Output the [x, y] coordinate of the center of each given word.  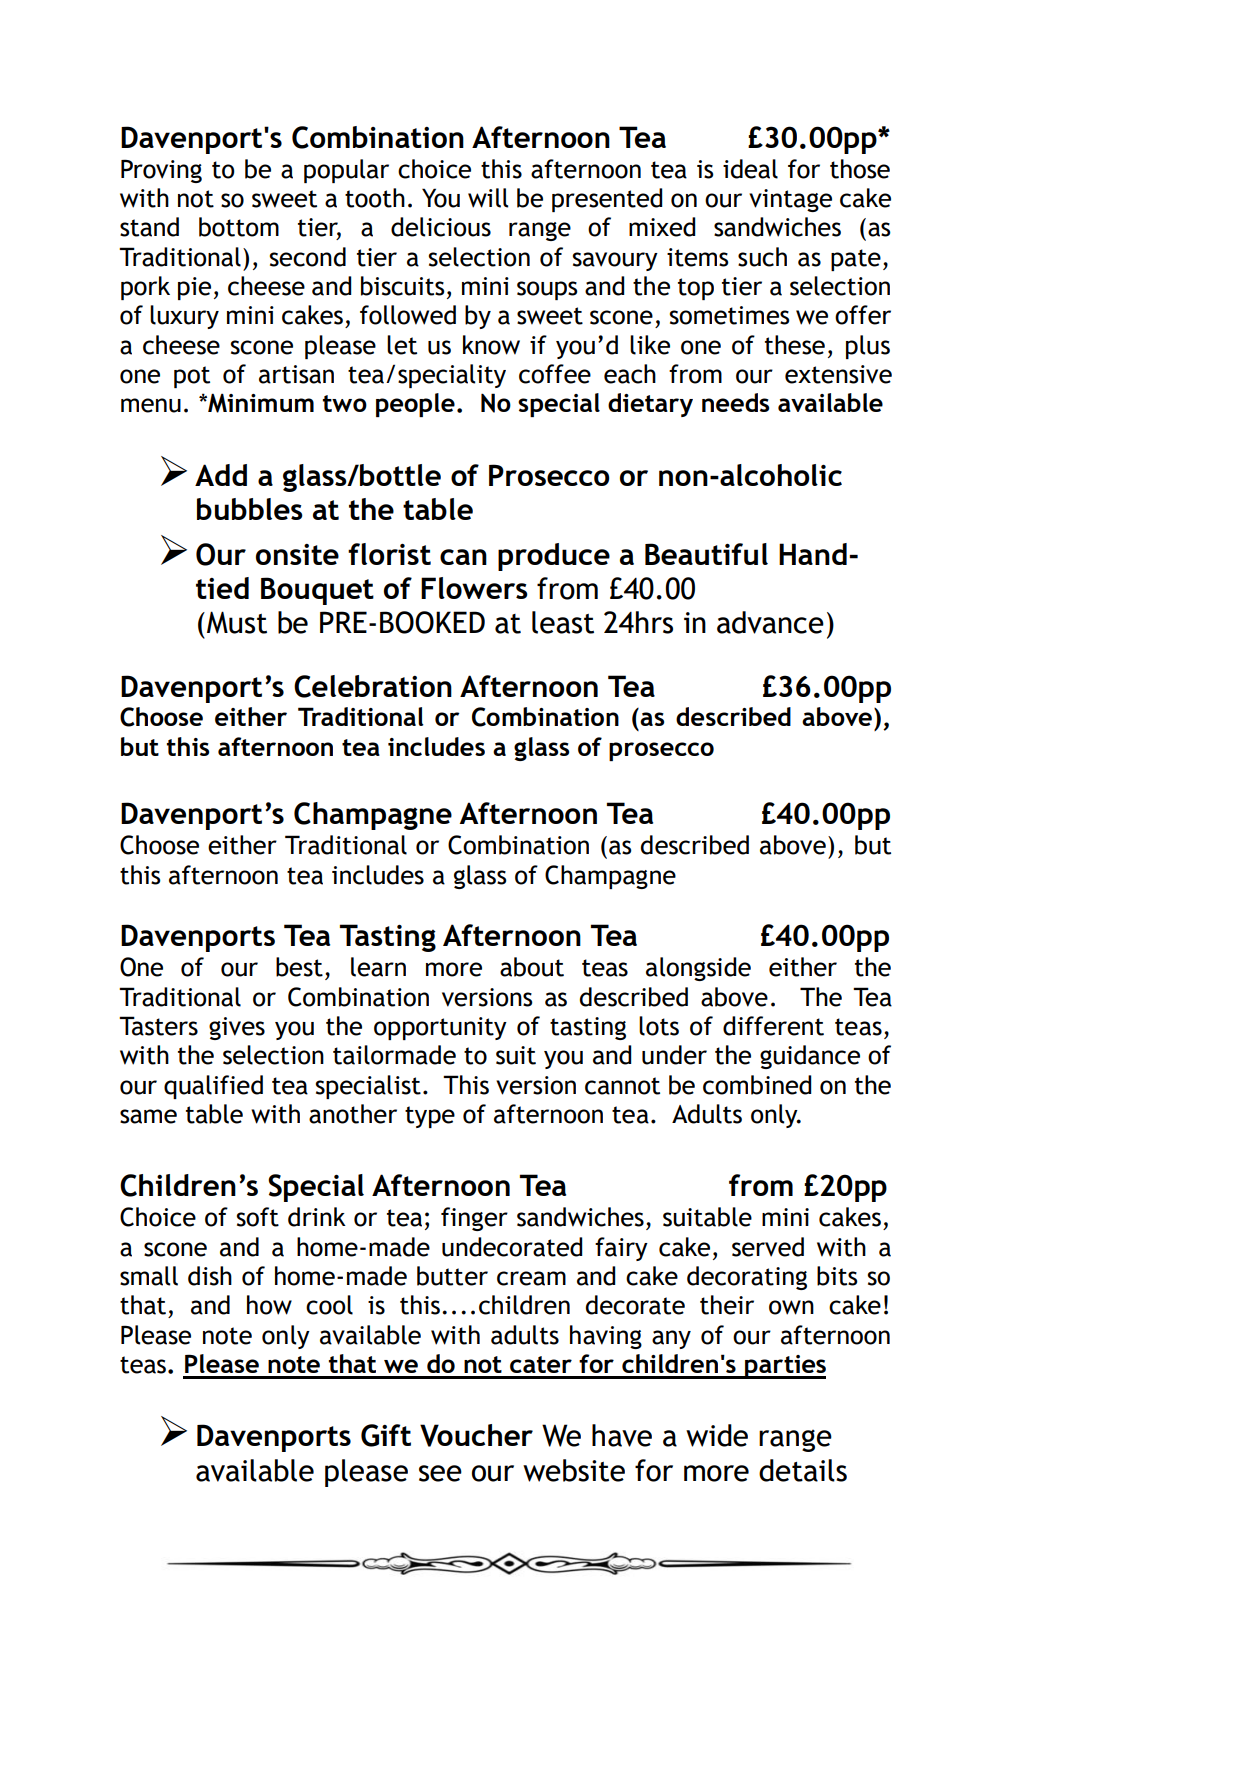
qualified [213, 1087]
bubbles [250, 509]
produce [554, 557]
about [532, 967]
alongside [698, 969]
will [488, 198]
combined [757, 1085]
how [269, 1305]
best [299, 967]
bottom [239, 227]
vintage [790, 200]
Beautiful [706, 554]
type [430, 1117]
